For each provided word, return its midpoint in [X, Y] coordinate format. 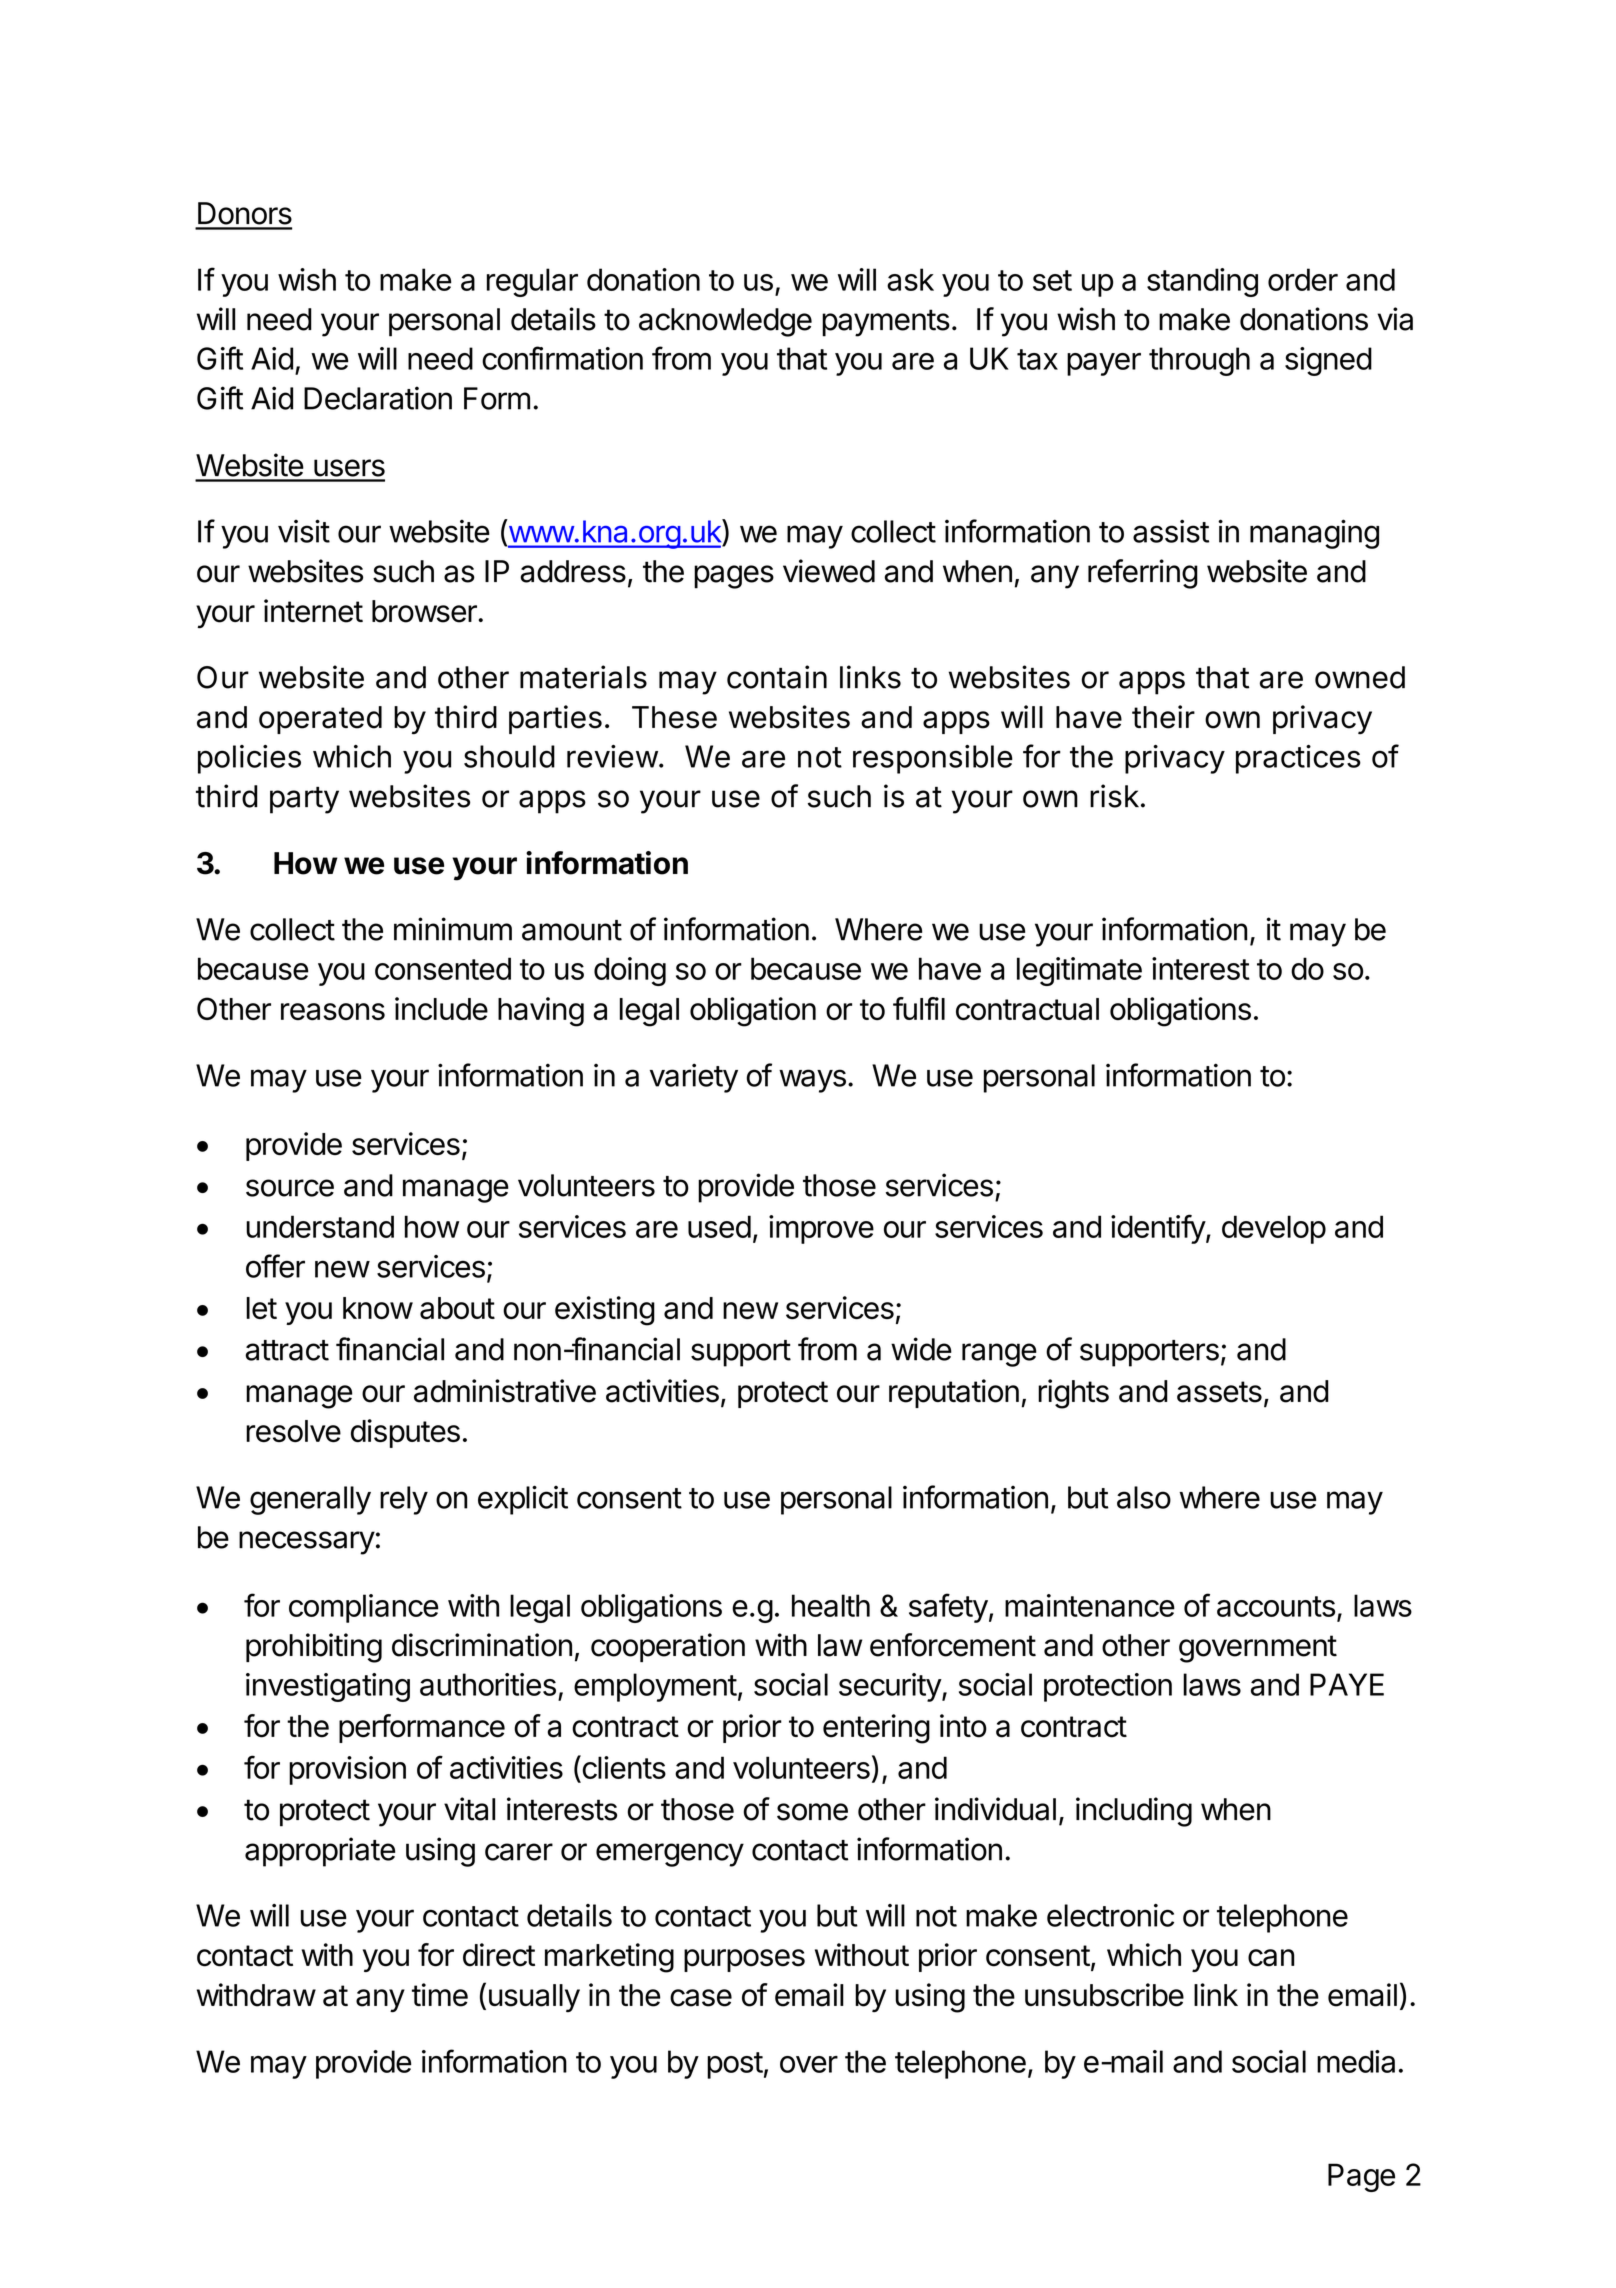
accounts [1276, 1606]
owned [1360, 677]
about [457, 1308]
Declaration [378, 398]
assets [1219, 1392]
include [441, 1008]
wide [921, 1349]
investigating [328, 1687]
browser [425, 611]
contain [777, 677]
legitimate [1079, 971]
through [1199, 361]
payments [886, 323]
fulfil [919, 1008]
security [891, 1687]
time [440, 1995]
